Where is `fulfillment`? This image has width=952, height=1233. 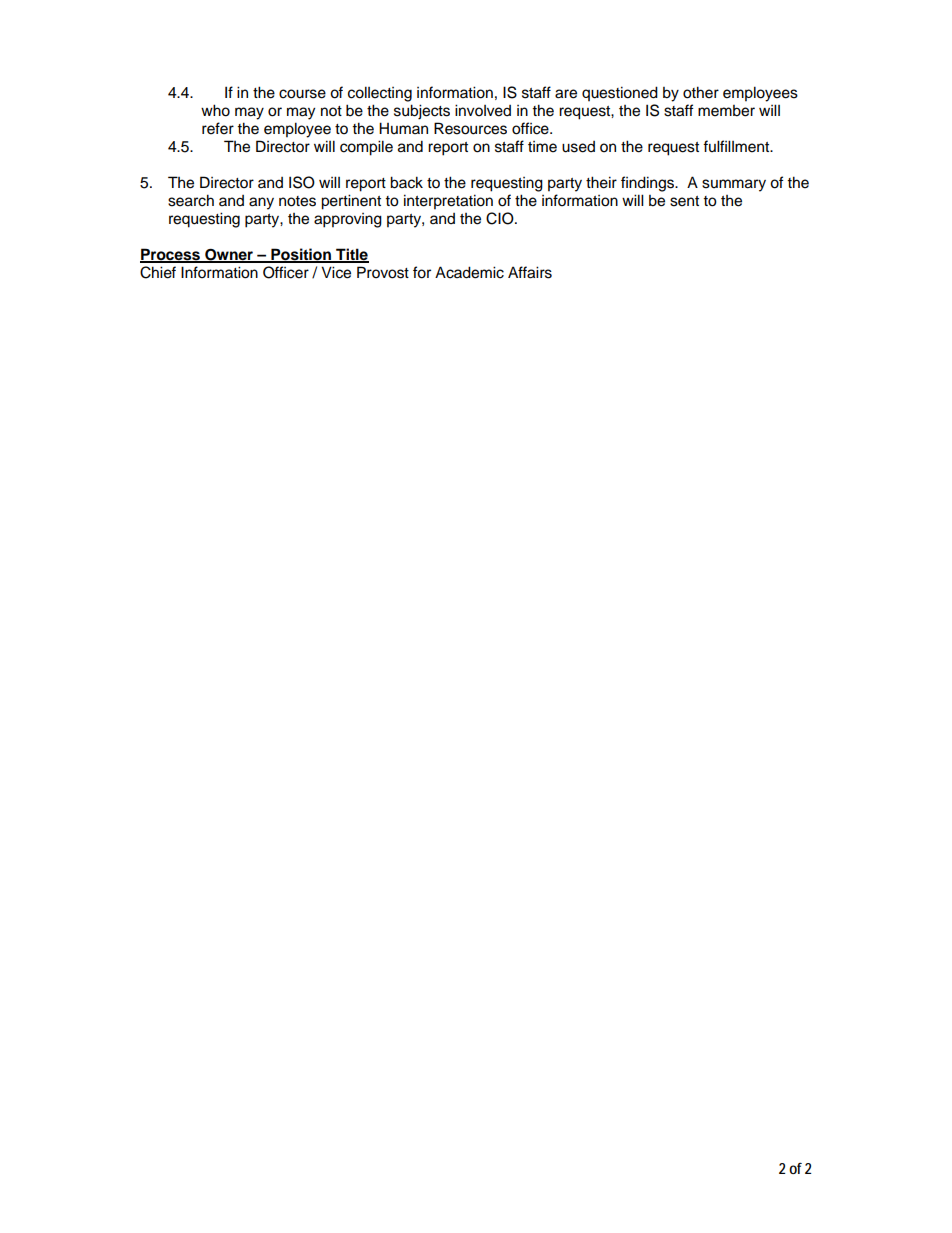
fulfillment is located at coordinates (737, 146).
